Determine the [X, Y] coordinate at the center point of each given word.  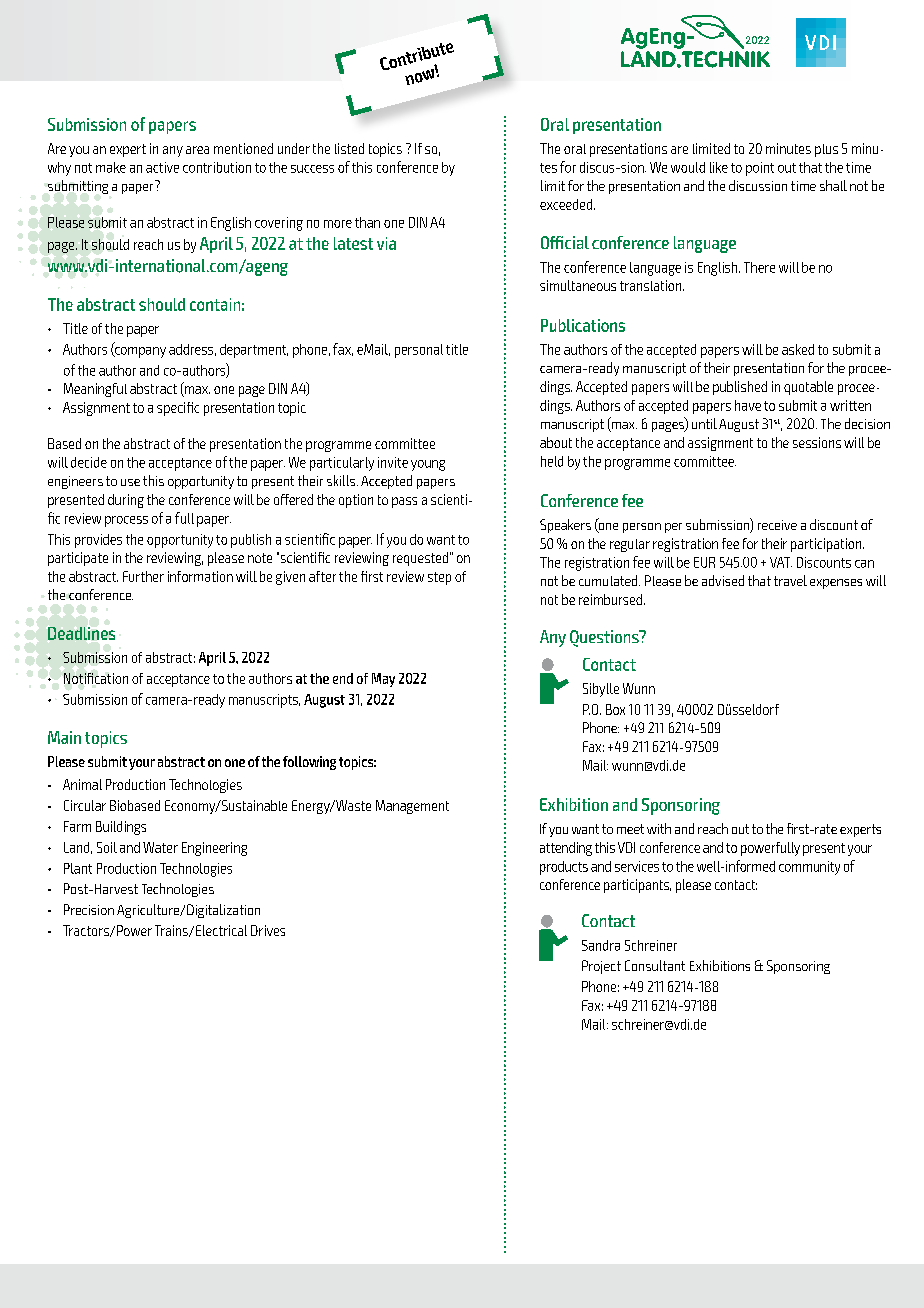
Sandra [601, 945]
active [162, 167]
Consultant [655, 965]
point [760, 169]
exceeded [567, 204]
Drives [268, 930]
